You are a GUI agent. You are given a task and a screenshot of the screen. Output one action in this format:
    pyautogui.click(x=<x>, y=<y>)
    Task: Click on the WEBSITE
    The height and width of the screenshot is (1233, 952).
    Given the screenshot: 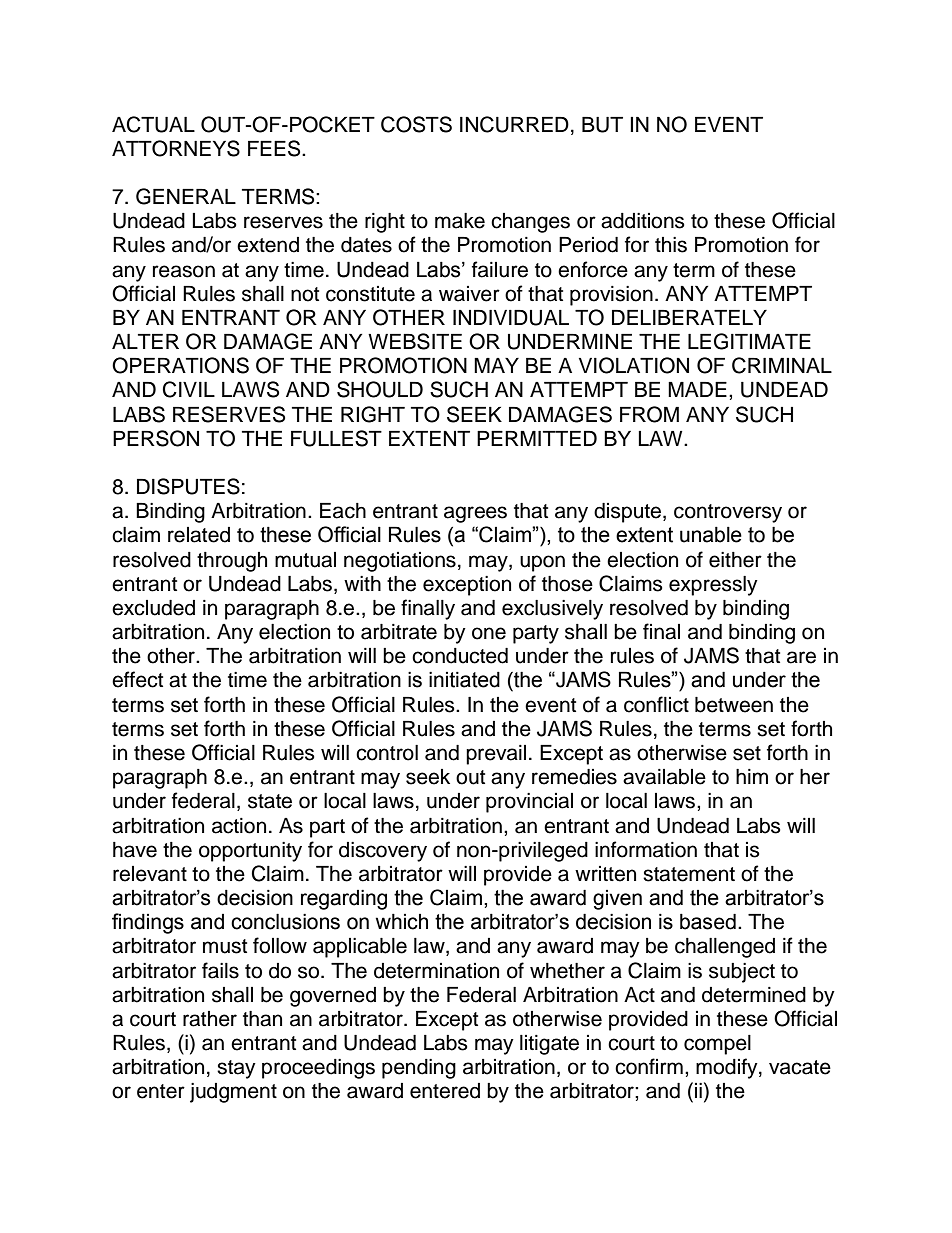 What is the action you would take?
    pyautogui.click(x=415, y=341)
